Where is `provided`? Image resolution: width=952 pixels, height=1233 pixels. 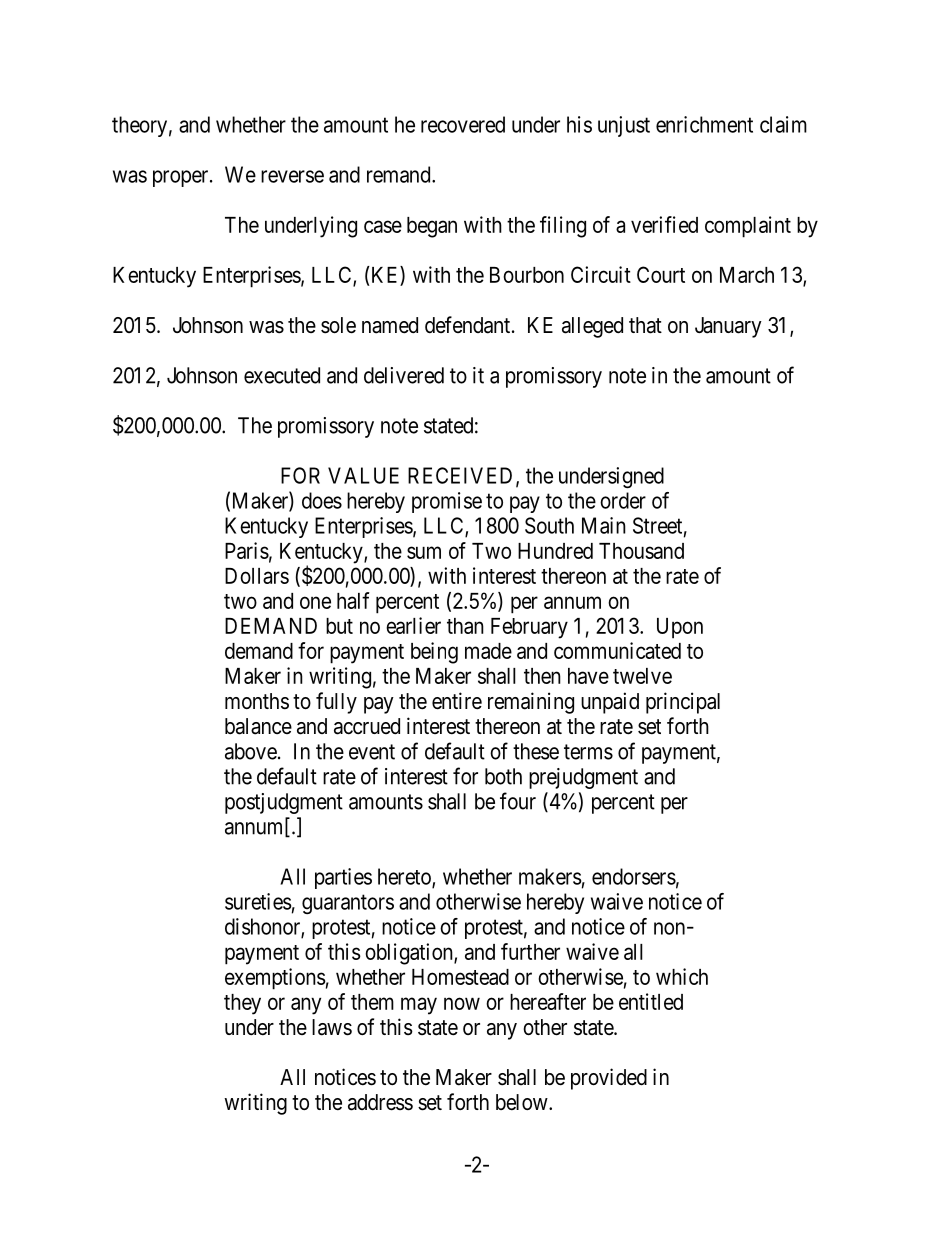
provided is located at coordinates (609, 1079).
